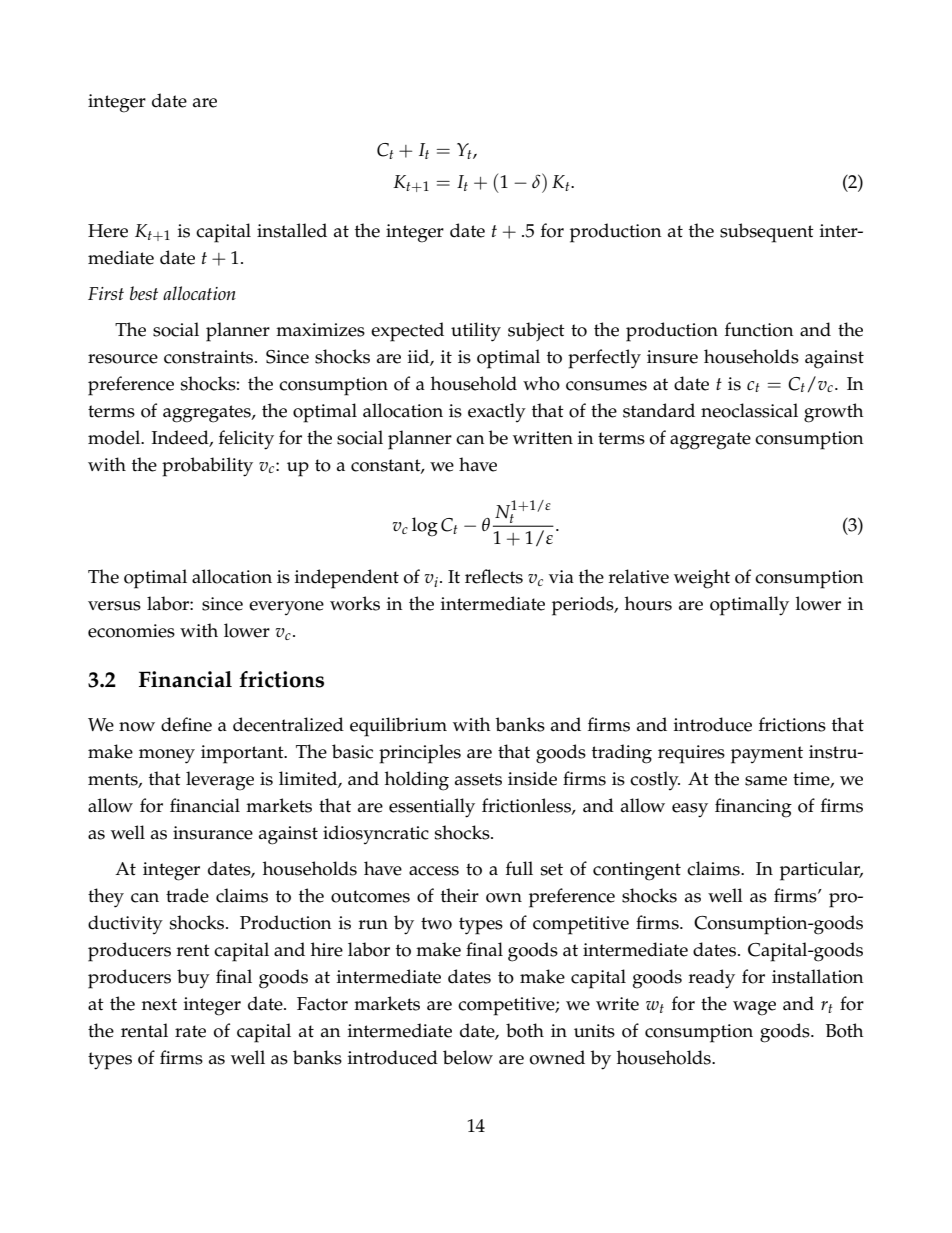  I want to click on best, so click(144, 293).
